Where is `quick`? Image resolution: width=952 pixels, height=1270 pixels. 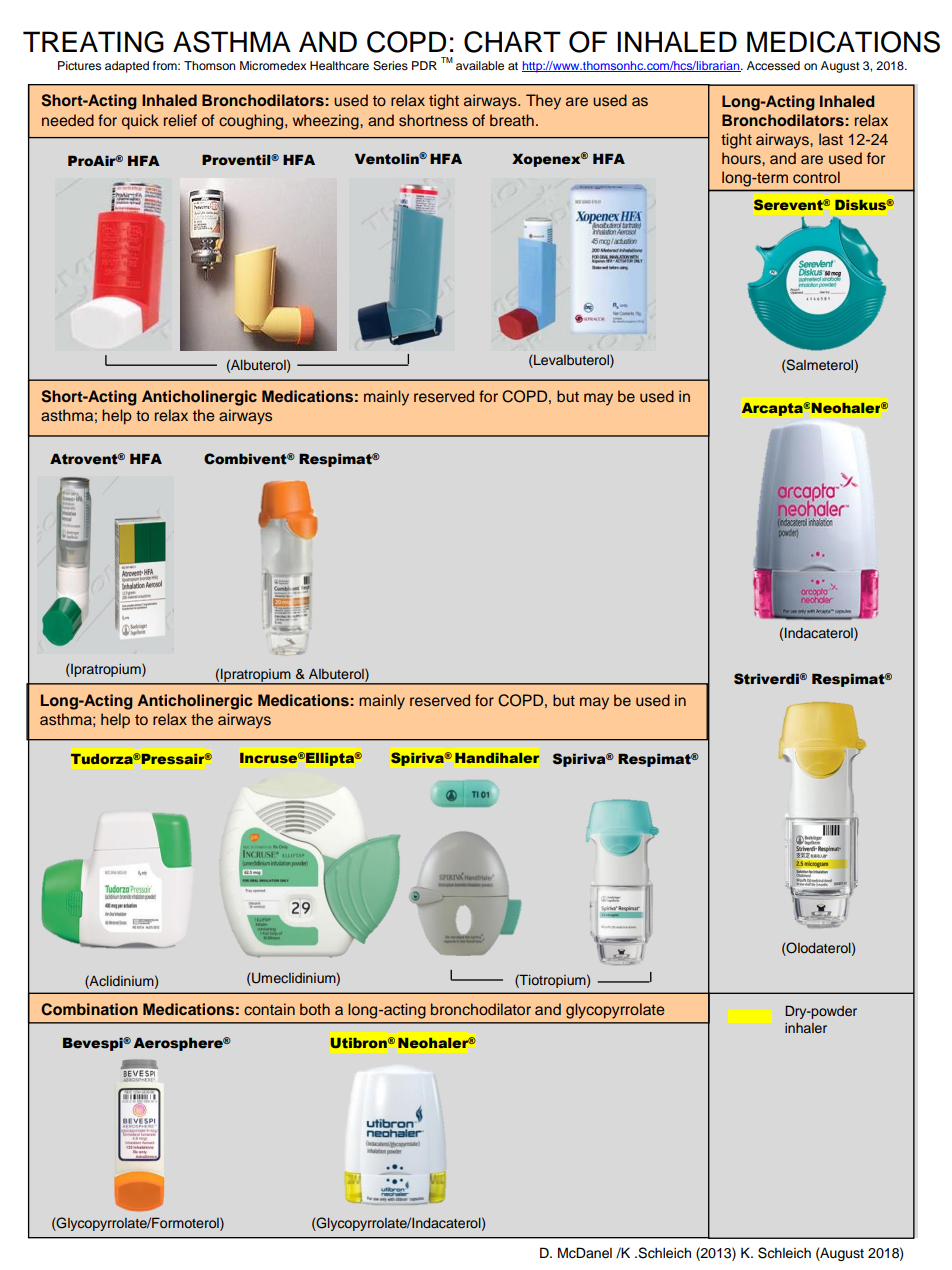 quick is located at coordinates (140, 122).
